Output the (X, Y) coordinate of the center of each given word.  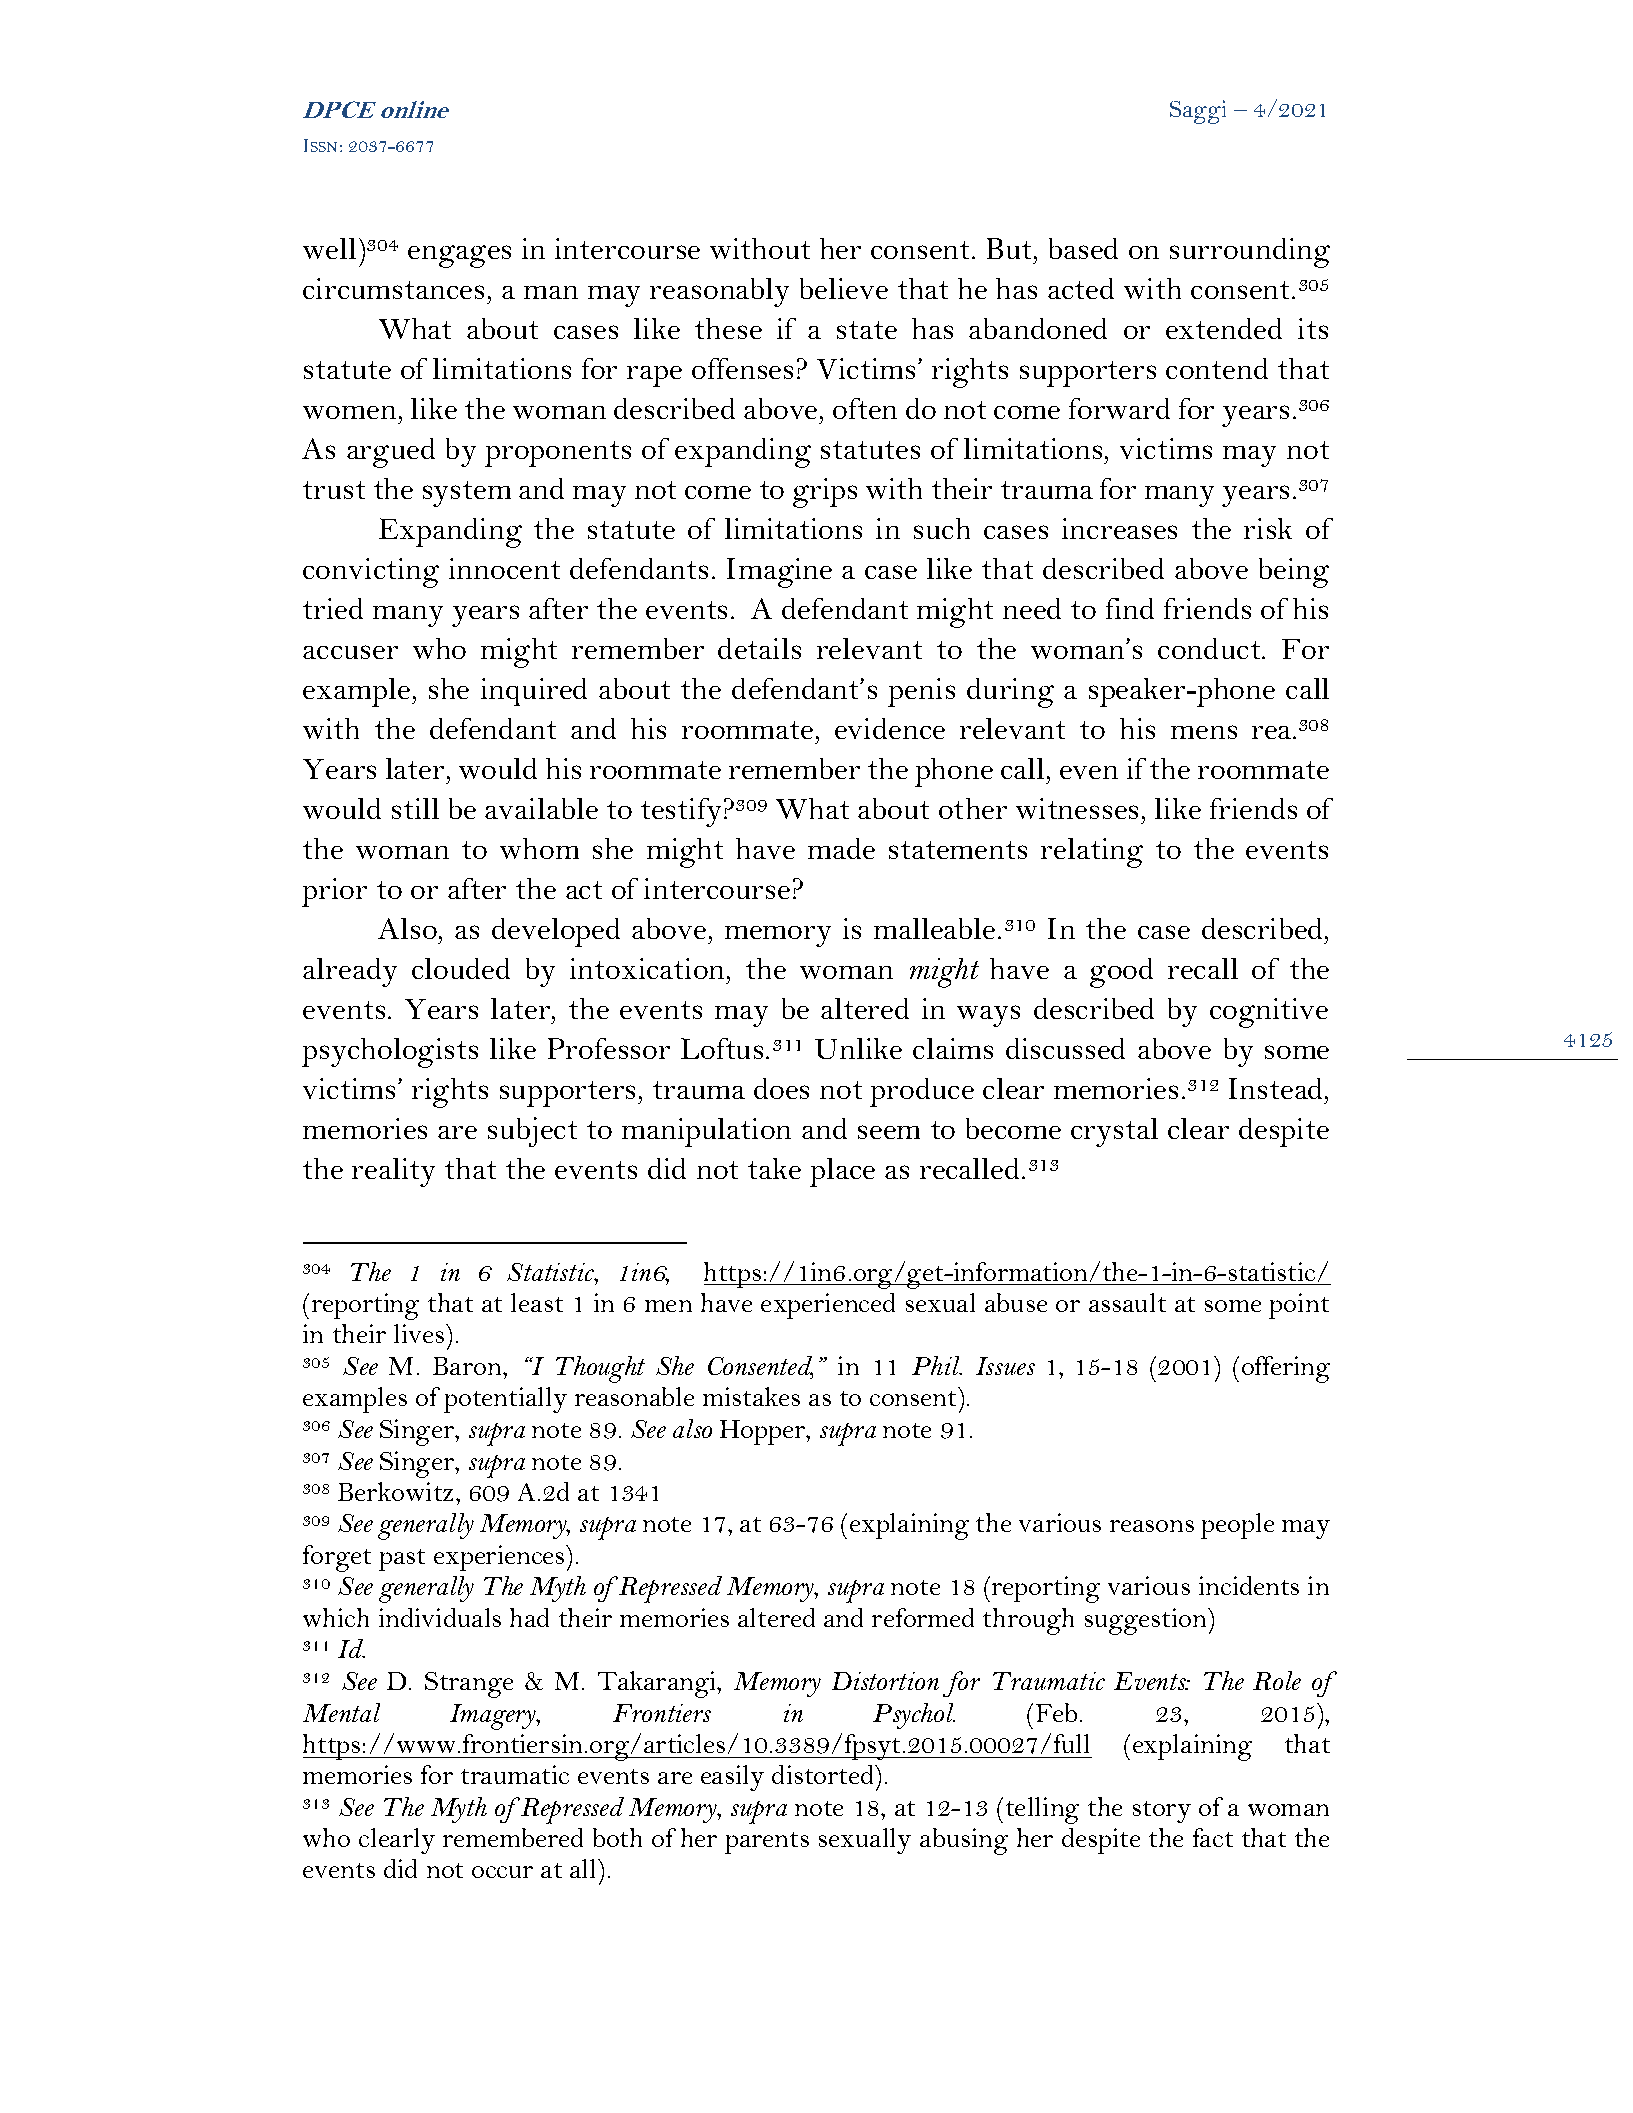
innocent (504, 568)
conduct (1210, 648)
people (1237, 1526)
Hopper (764, 1432)
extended (1224, 328)
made (841, 848)
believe (844, 288)
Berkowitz (397, 1491)
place (842, 1172)
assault (1127, 1302)
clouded (461, 968)
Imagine (779, 573)
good (1121, 973)
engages (459, 256)
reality (393, 1172)
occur (502, 1872)
